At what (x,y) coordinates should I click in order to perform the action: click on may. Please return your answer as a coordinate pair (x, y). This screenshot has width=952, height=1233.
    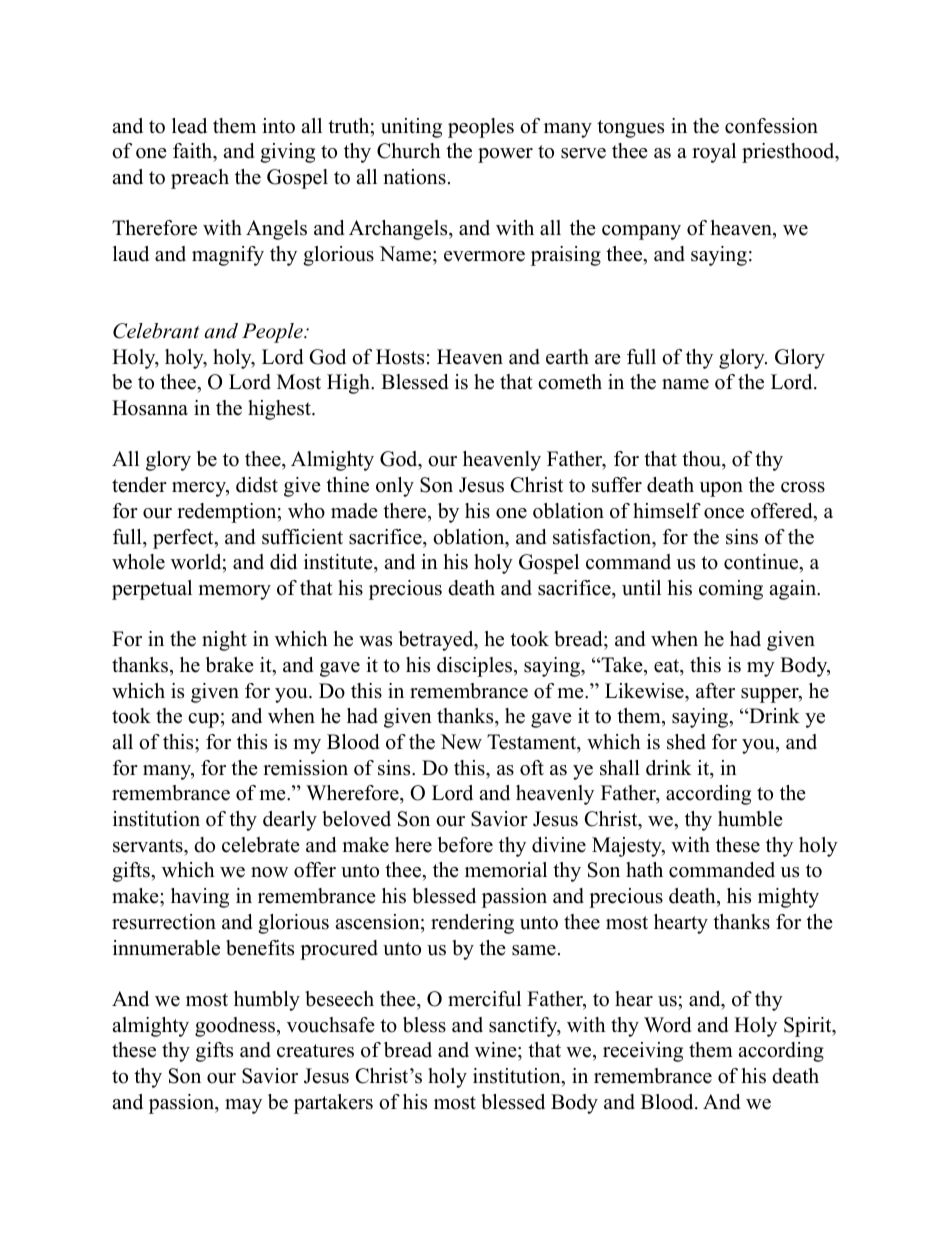
    Looking at the image, I should click on (243, 1106).
